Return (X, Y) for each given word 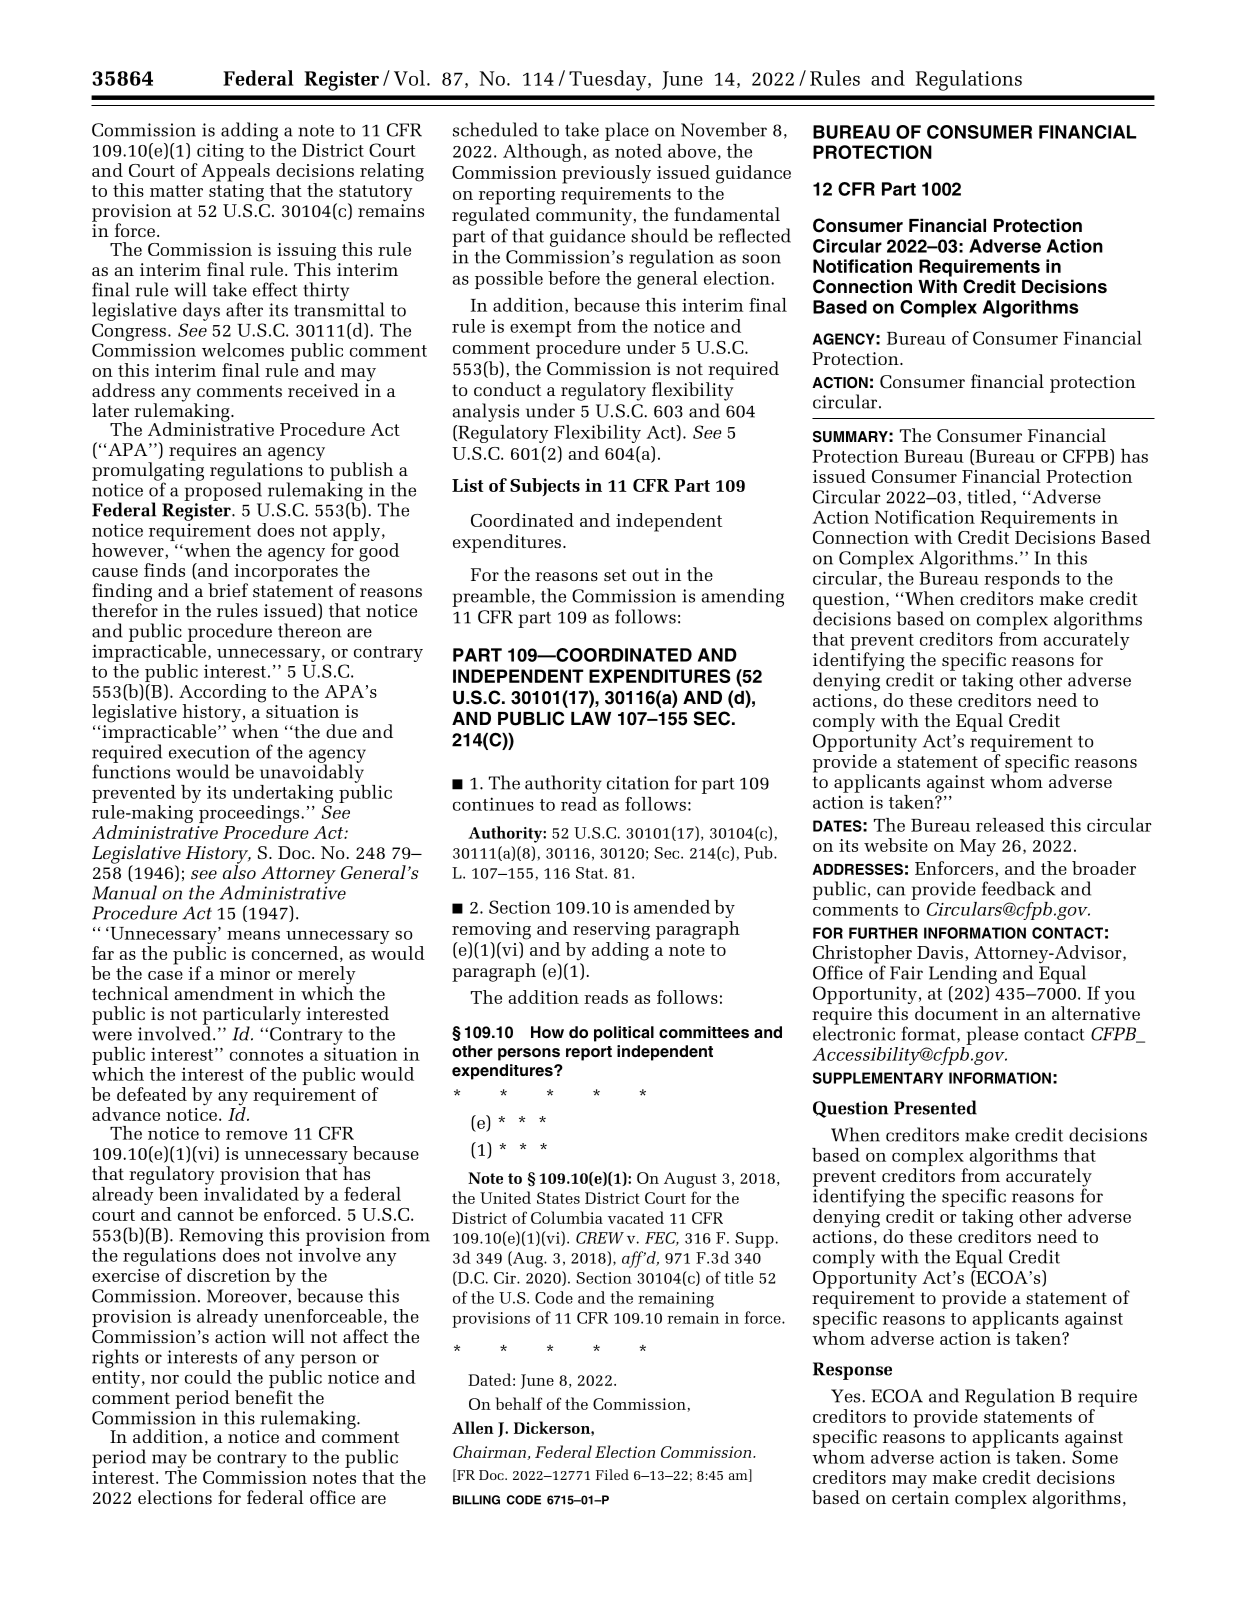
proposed (223, 490)
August (690, 1180)
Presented (935, 1107)
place (627, 131)
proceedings (250, 815)
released (1010, 825)
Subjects (545, 487)
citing (219, 153)
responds (1022, 581)
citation (638, 783)
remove (256, 1135)
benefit (264, 1397)
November (724, 129)
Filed (612, 1474)
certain (920, 1497)
